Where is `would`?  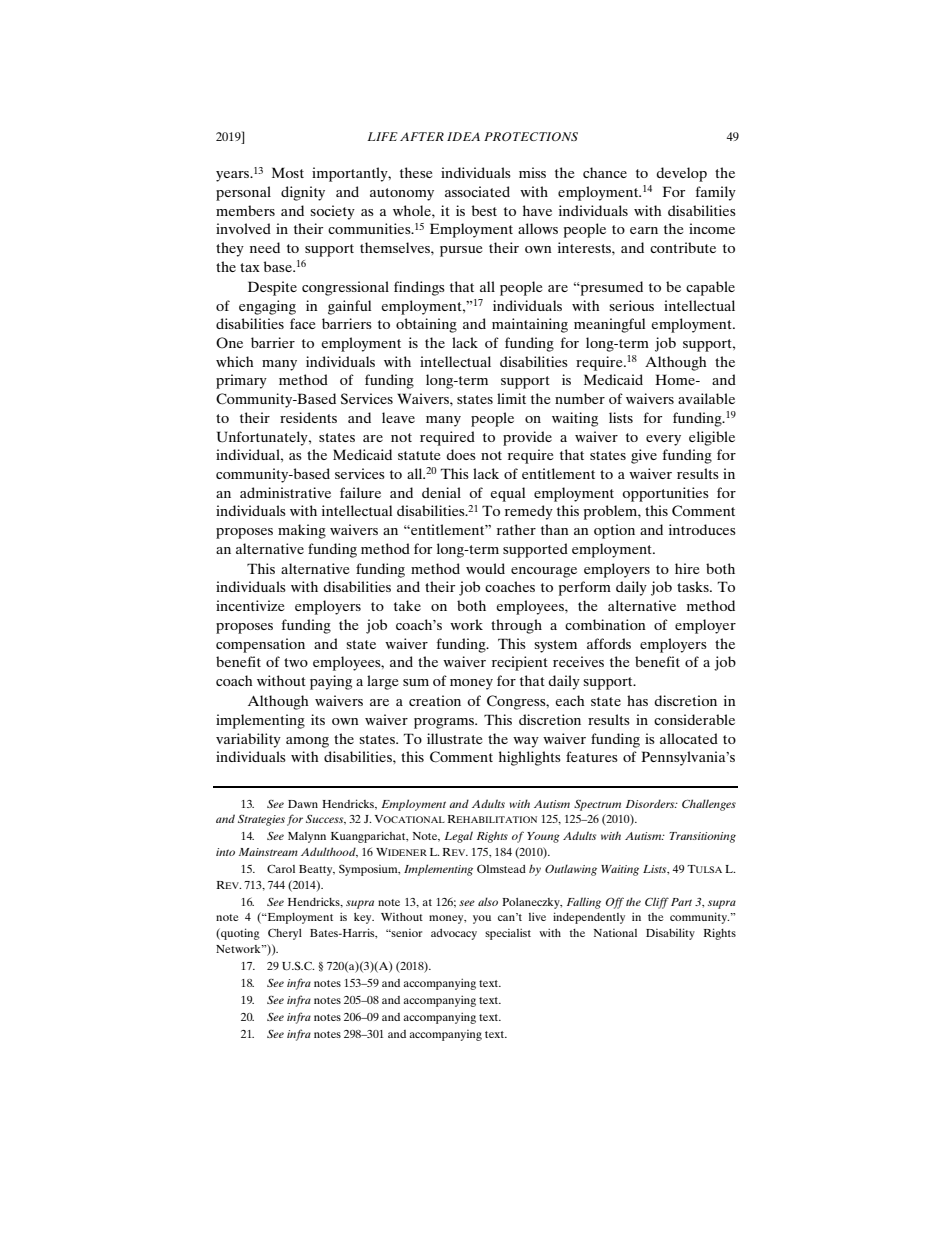 would is located at coordinates (485, 568).
